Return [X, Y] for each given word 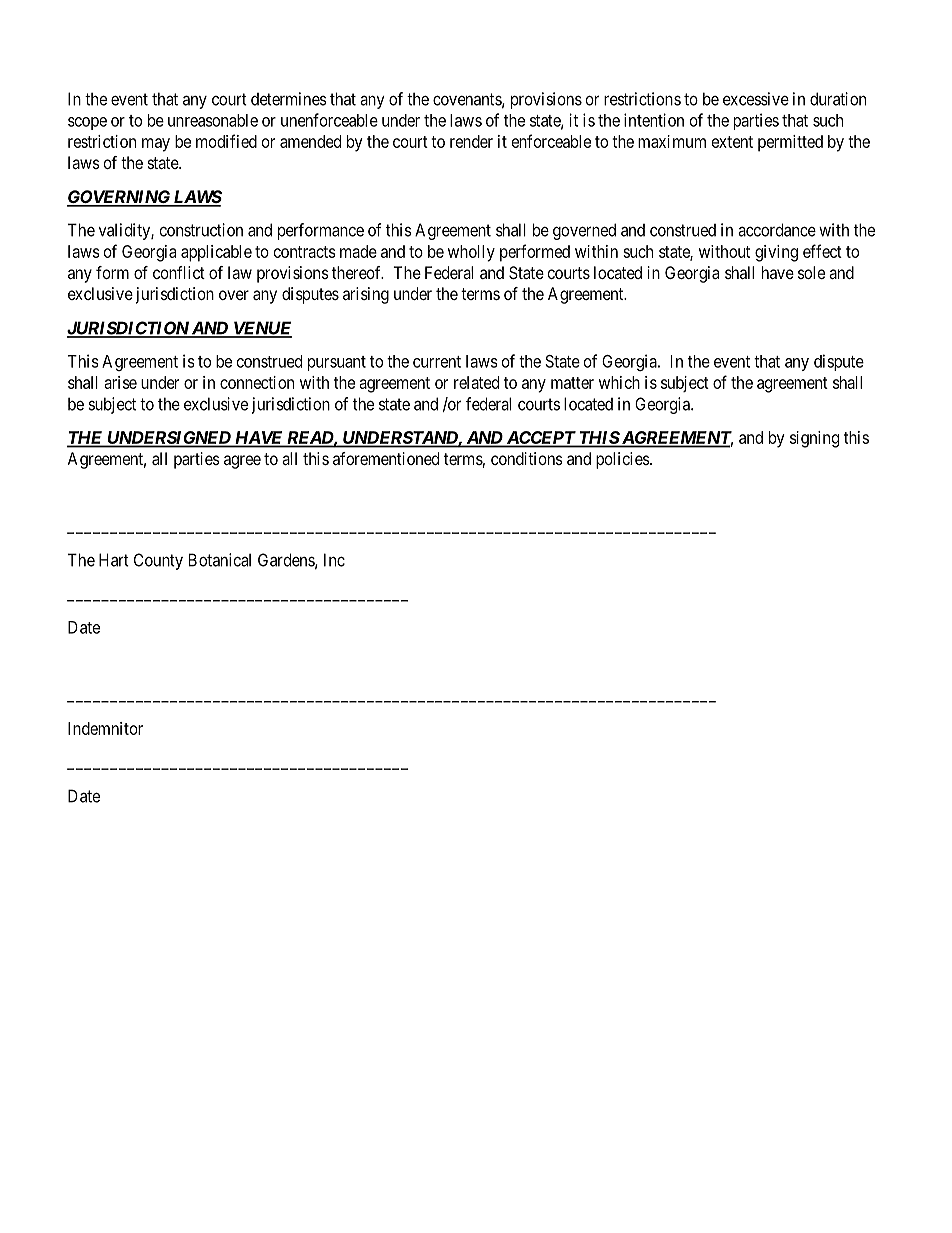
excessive [756, 99]
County [158, 561]
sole [811, 272]
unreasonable [213, 120]
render [471, 141]
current [437, 362]
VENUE [261, 329]
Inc [334, 560]
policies [623, 460]
